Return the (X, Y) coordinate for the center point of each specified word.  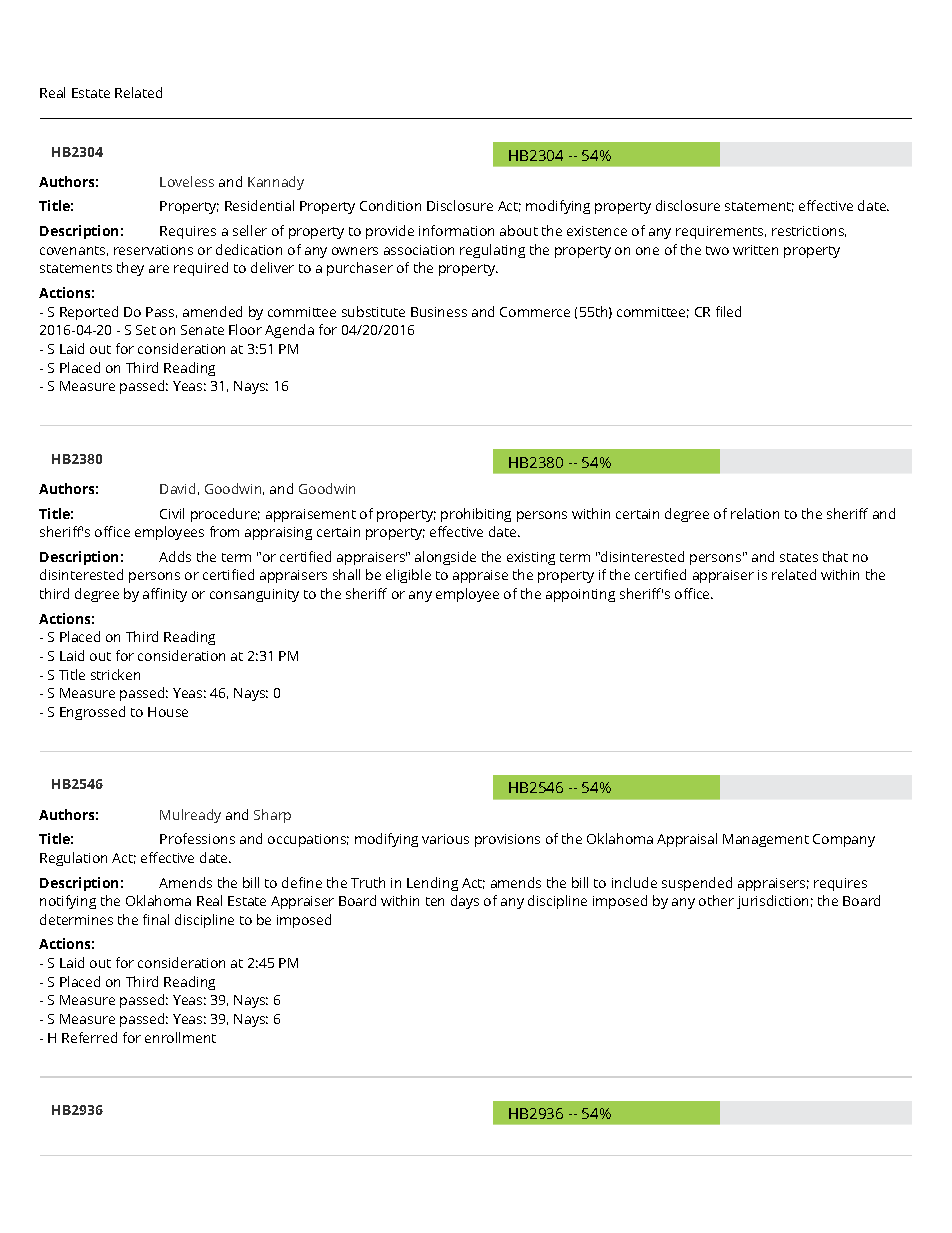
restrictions (809, 231)
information (456, 230)
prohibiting (476, 515)
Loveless (187, 181)
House (168, 712)
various (445, 839)
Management (766, 840)
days (465, 902)
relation (755, 513)
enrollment (180, 1037)
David (177, 488)
